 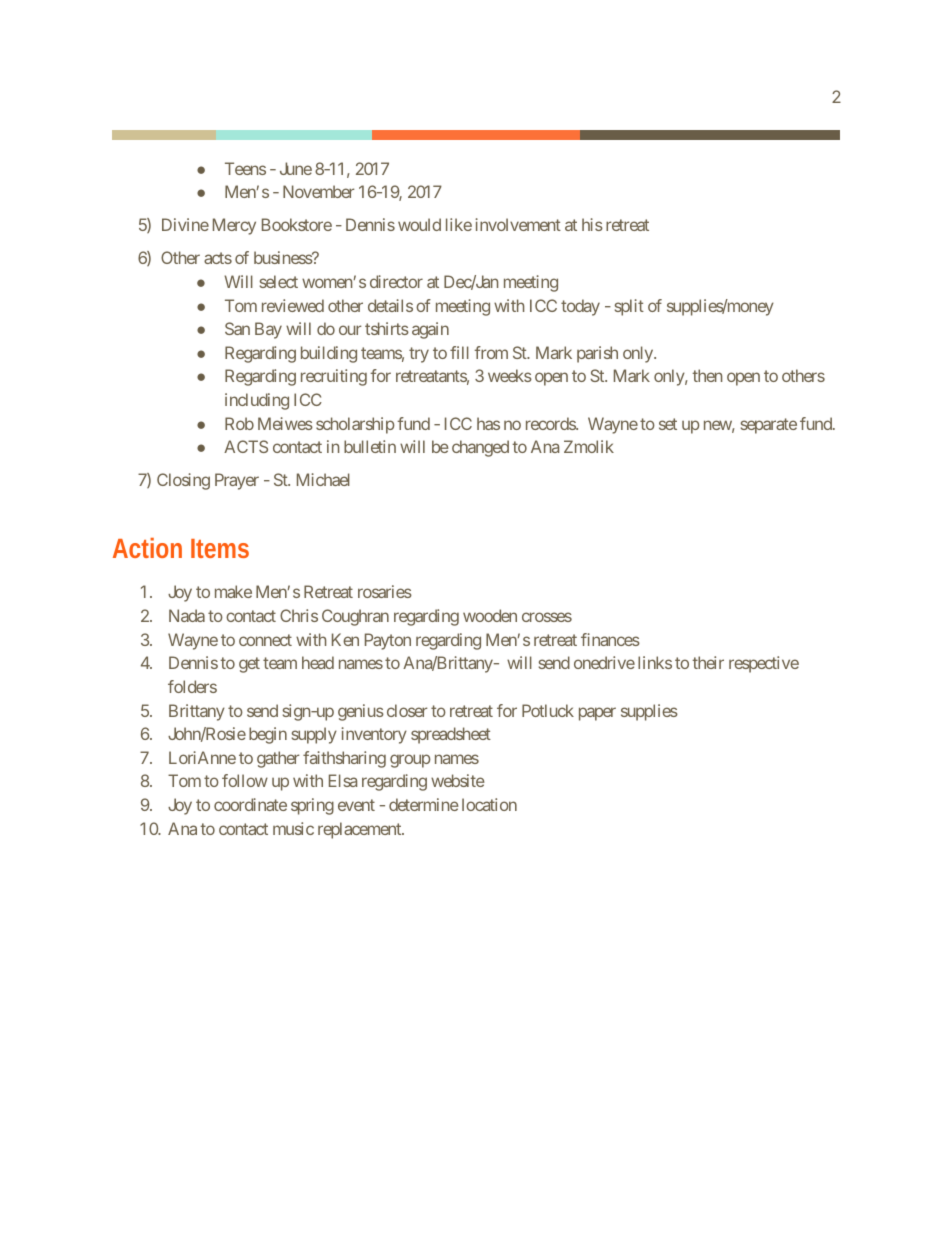 What do you see at coordinates (245, 168) in the screenshot?
I see `Teens` at bounding box center [245, 168].
